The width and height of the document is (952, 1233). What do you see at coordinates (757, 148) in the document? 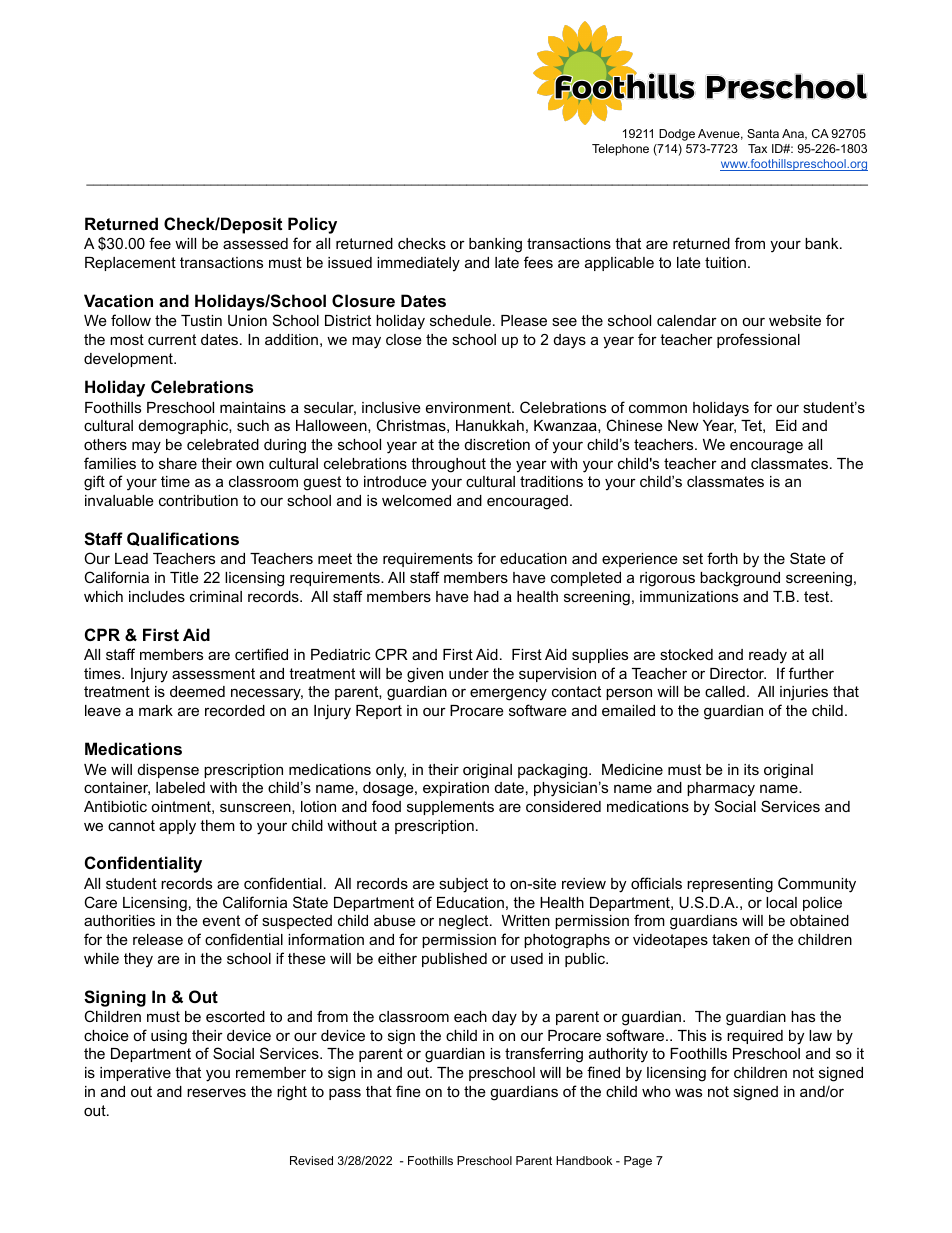
I see `Tax` at bounding box center [757, 148].
